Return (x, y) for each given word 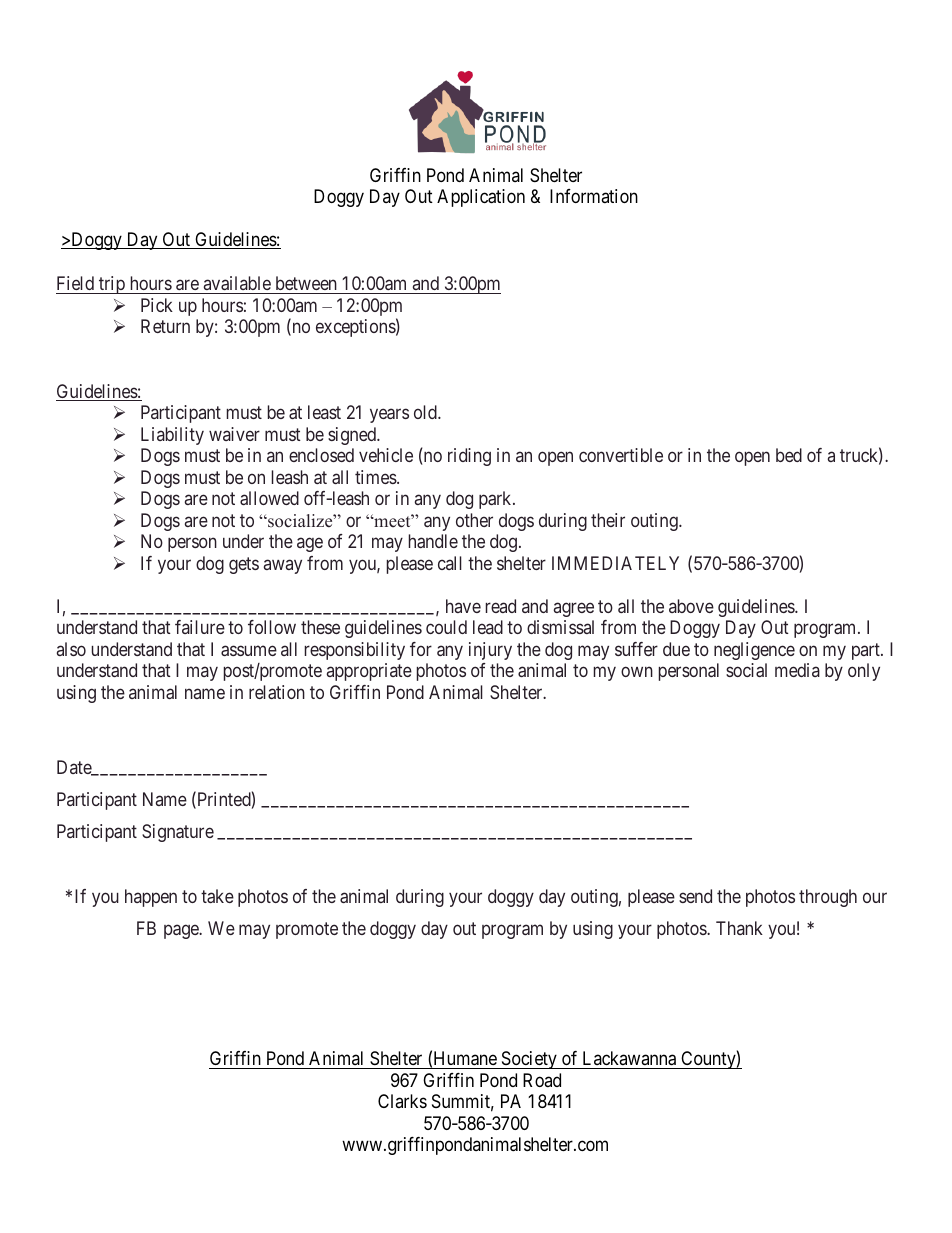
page (182, 932)
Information (594, 196)
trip (112, 285)
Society (529, 1060)
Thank (739, 928)
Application (481, 198)
